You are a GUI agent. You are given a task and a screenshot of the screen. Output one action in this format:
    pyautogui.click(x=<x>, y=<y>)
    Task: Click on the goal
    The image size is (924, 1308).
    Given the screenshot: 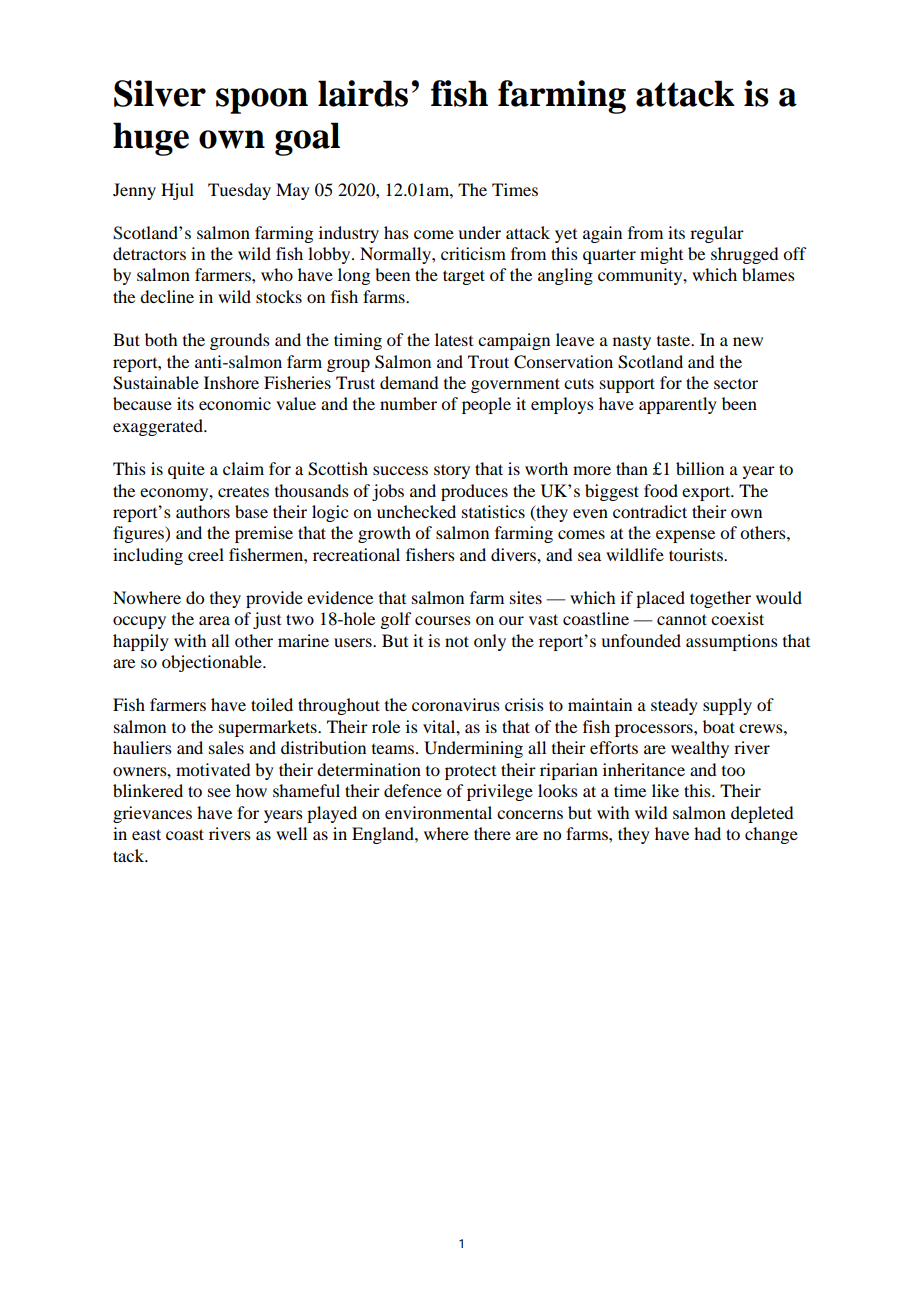 What is the action you would take?
    pyautogui.click(x=307, y=139)
